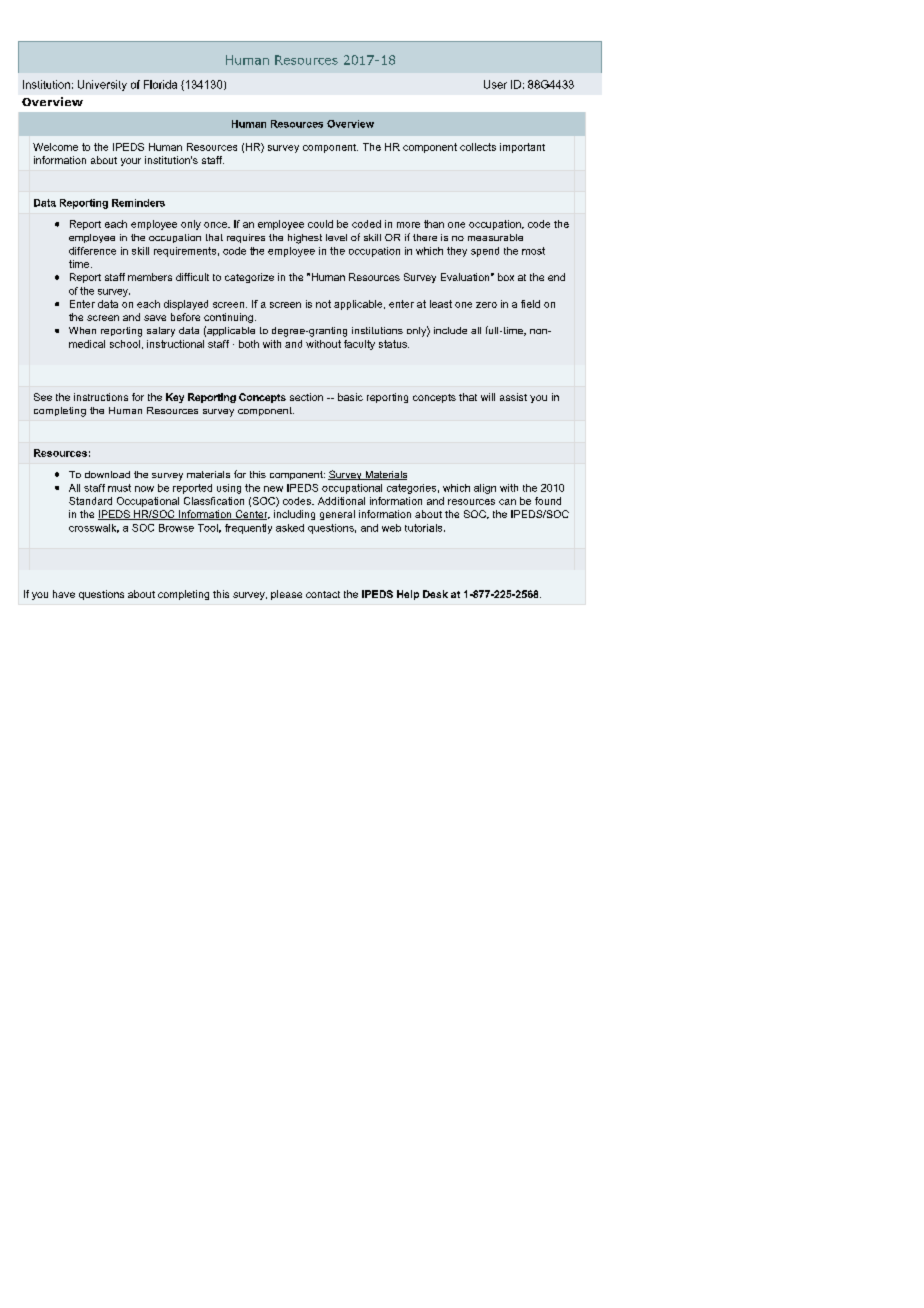 The image size is (924, 1308). What do you see at coordinates (64, 594) in the page?
I see `have` at bounding box center [64, 594].
